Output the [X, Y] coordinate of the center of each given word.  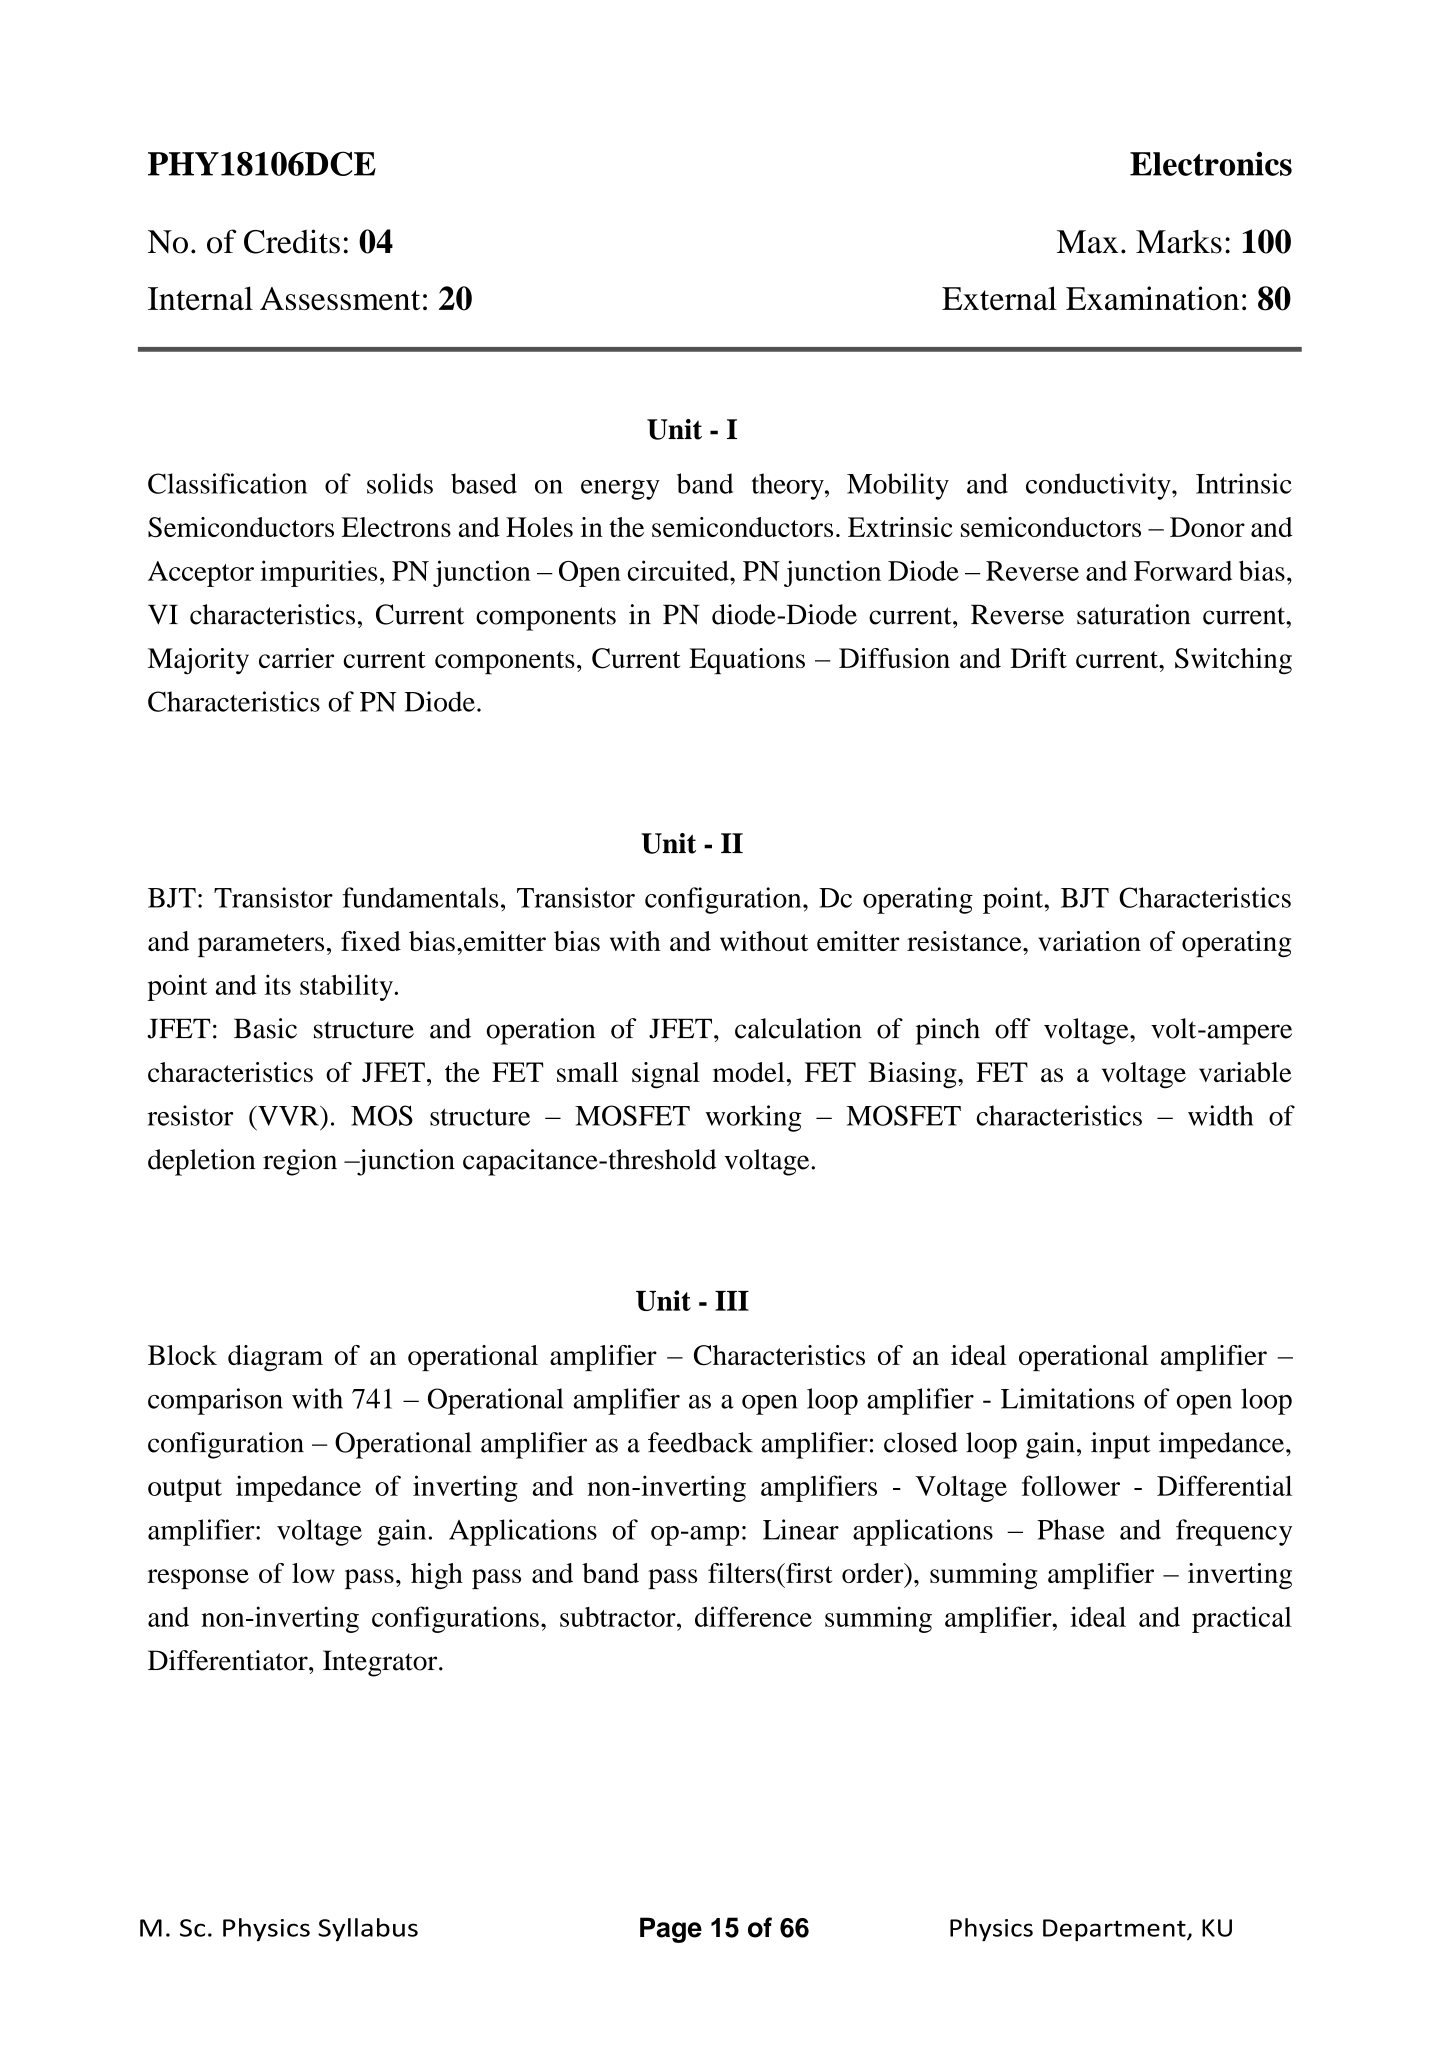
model [749, 1072]
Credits [292, 241]
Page [671, 1930]
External [999, 298]
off [1012, 1028]
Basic [265, 1028]
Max [1087, 242]
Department [1115, 1930]
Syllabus [368, 1929]
